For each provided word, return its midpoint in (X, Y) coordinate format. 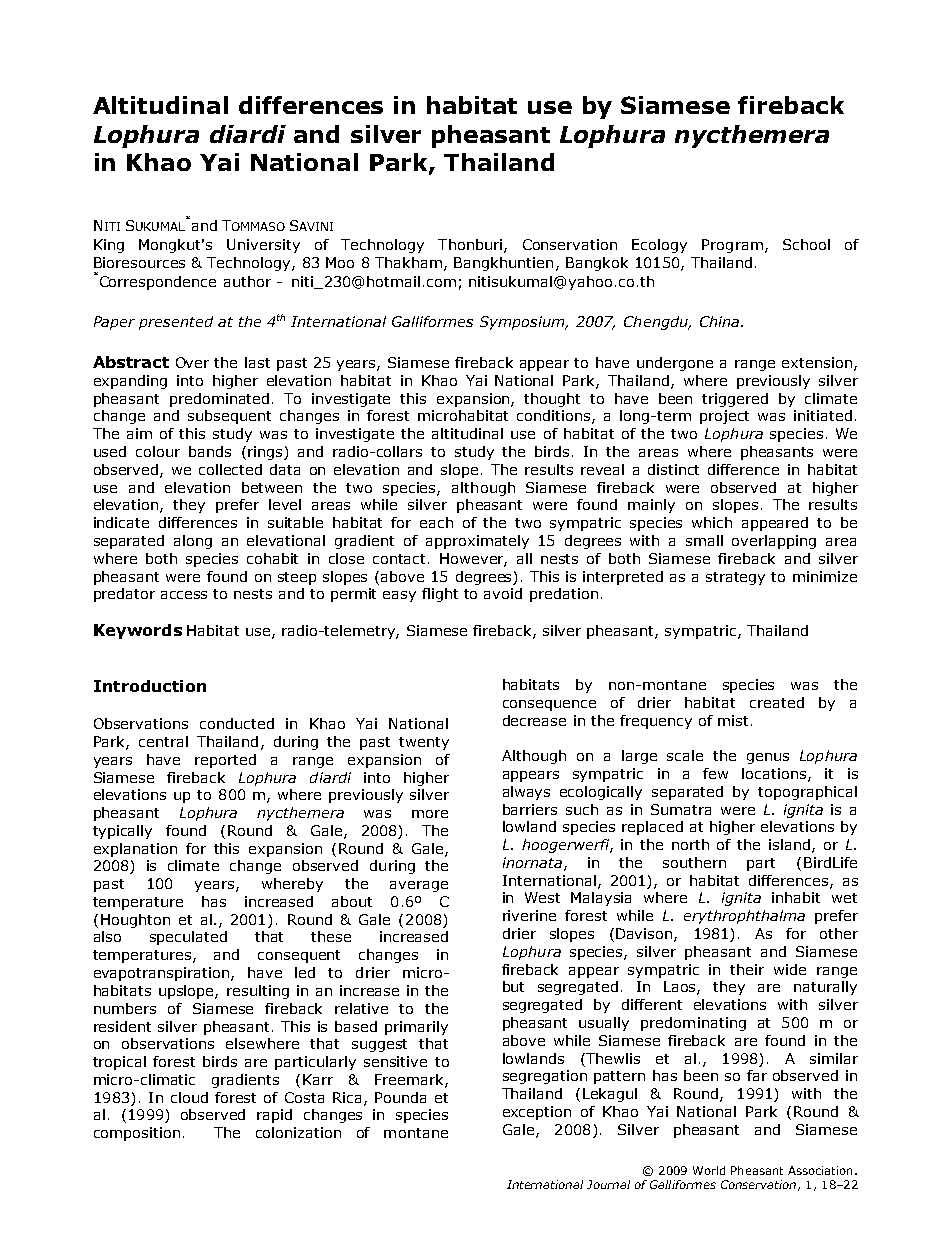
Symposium (523, 323)
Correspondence (156, 282)
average (419, 886)
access (184, 595)
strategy (735, 578)
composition (137, 1134)
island (789, 844)
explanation (135, 850)
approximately (477, 542)
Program (732, 246)
